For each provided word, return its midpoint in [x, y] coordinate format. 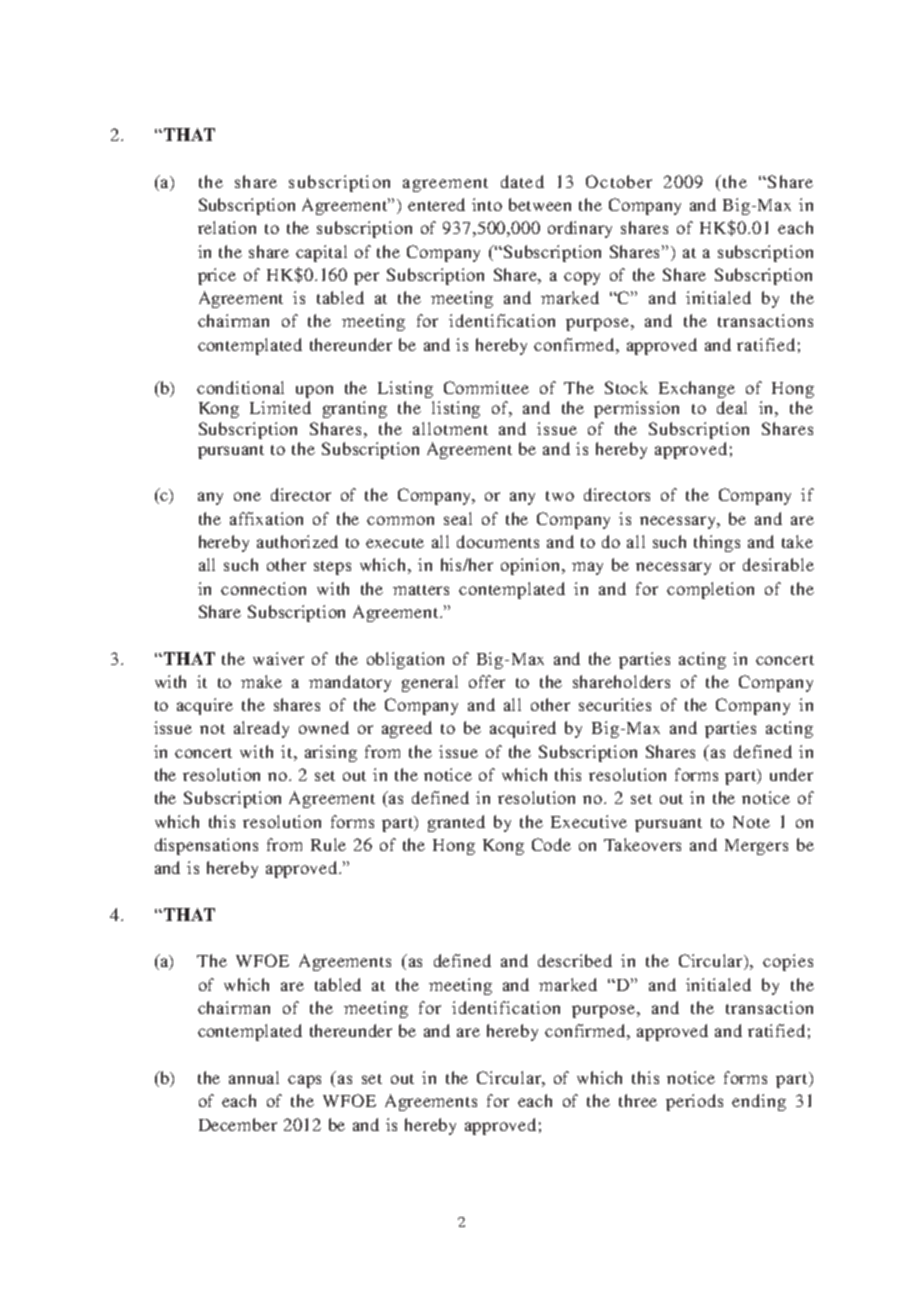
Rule [328, 844]
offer [487, 681]
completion [710, 590]
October [619, 181]
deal [732, 407]
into [487, 204]
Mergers [756, 847]
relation [227, 227]
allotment [450, 428]
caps [304, 1081]
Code [551, 844]
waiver [278, 658]
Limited [280, 407]
